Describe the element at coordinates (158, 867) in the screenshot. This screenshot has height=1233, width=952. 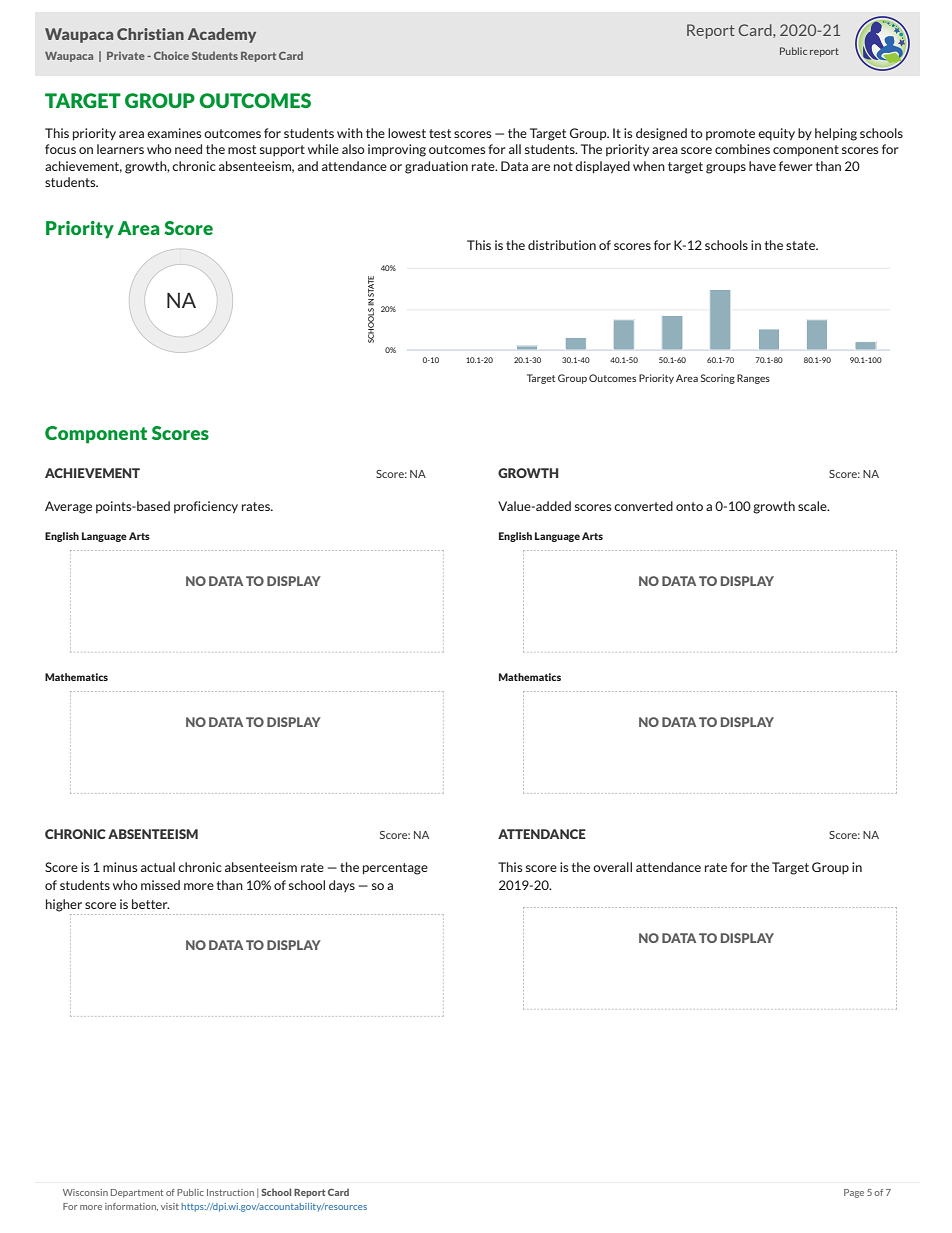
I see `actual` at that location.
